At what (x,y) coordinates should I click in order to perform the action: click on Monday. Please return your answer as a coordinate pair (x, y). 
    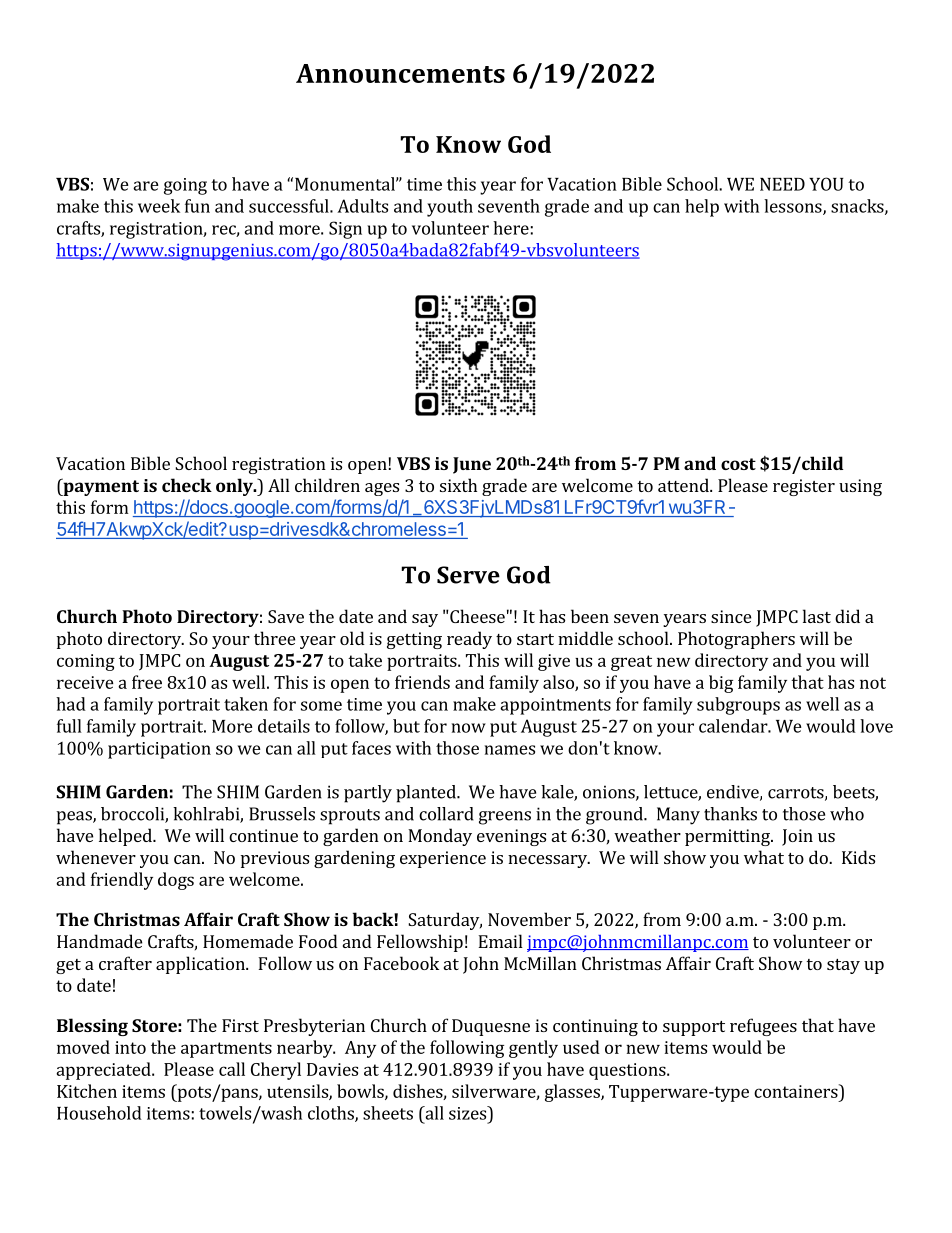
    Looking at the image, I should click on (440, 837).
